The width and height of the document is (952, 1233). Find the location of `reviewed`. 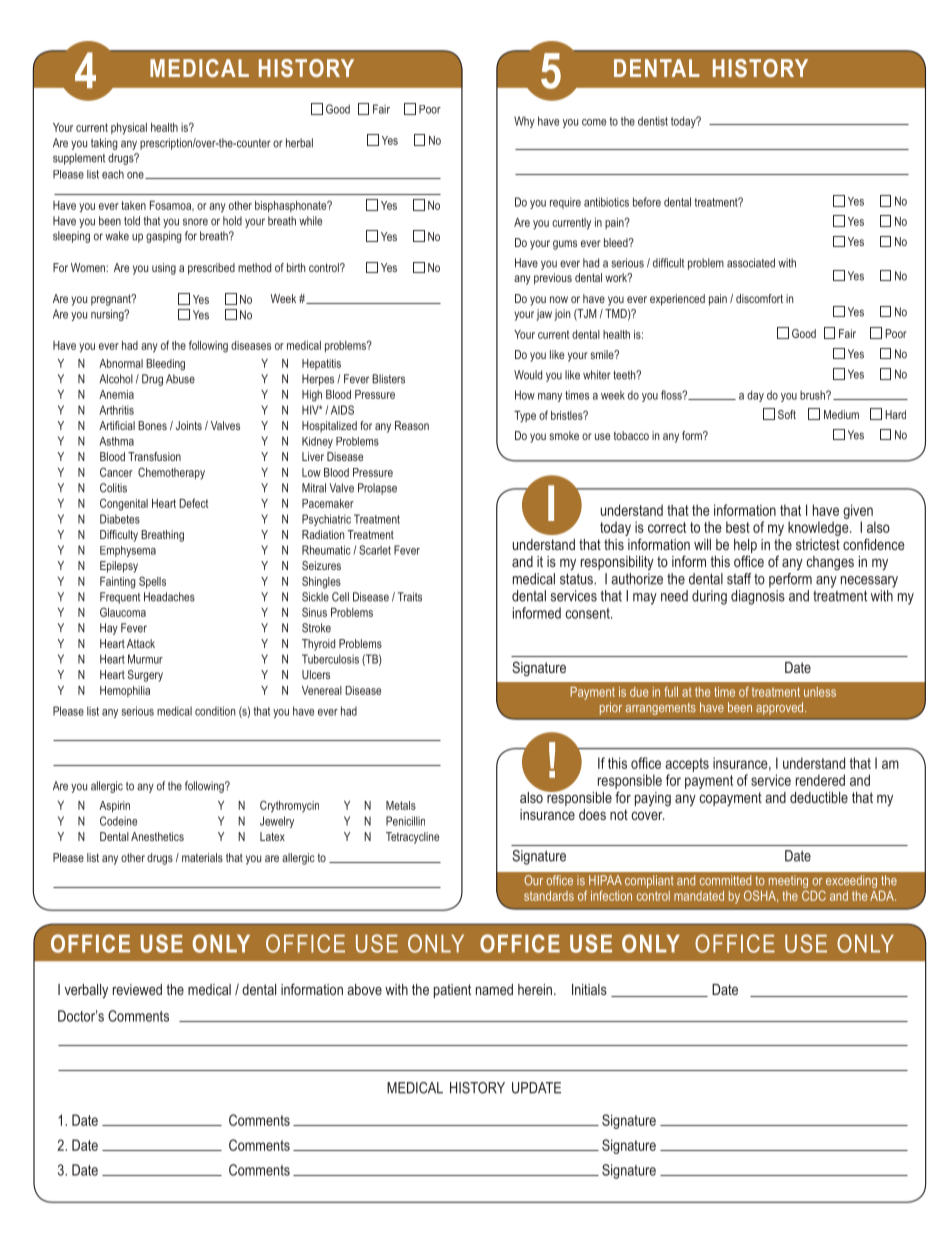

reviewed is located at coordinates (137, 989).
